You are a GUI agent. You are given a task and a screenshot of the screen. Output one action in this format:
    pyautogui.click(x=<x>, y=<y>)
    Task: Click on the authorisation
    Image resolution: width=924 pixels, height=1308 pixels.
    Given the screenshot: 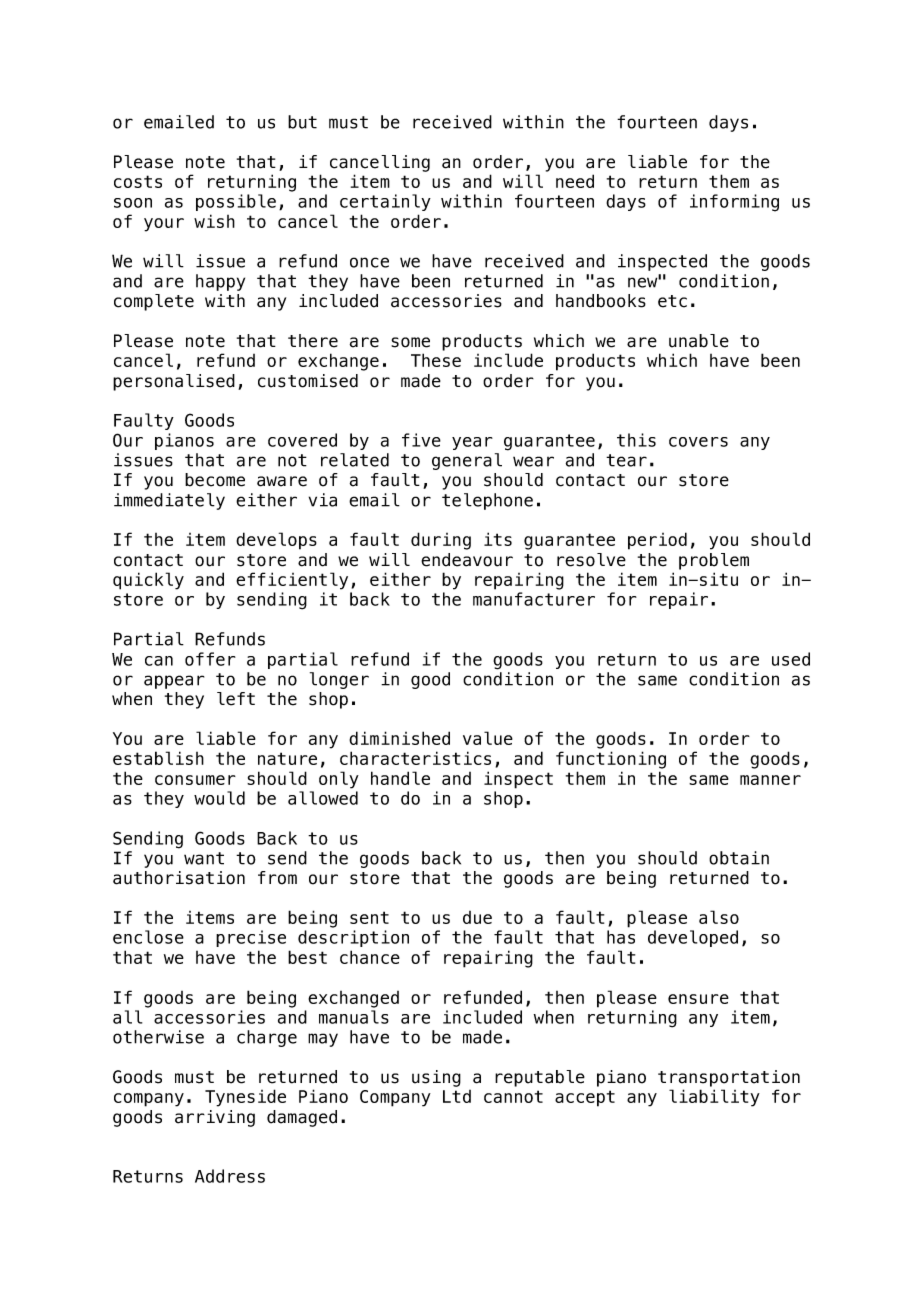 What is the action you would take?
    pyautogui.click(x=179, y=878)
